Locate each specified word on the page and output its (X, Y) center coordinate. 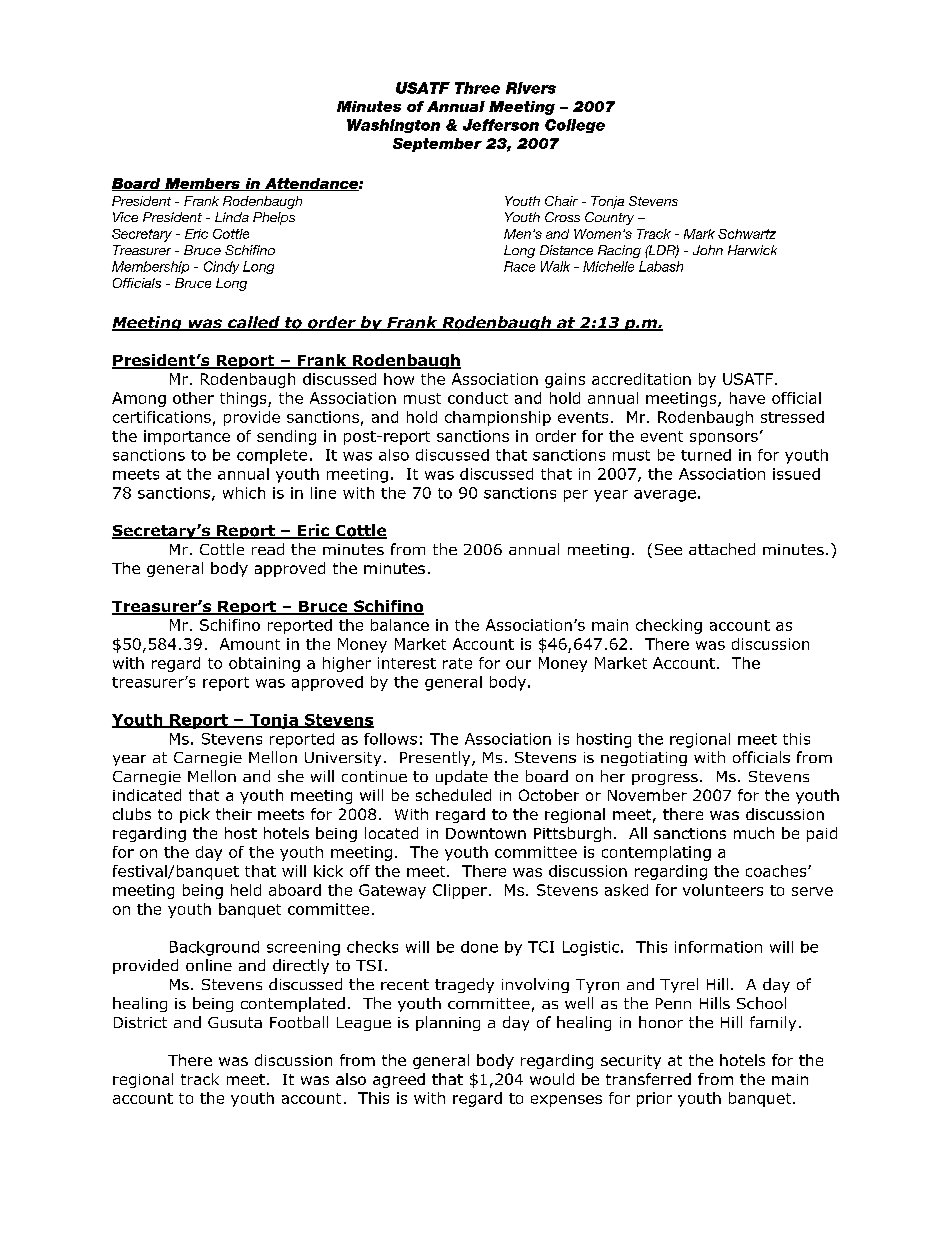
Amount (250, 644)
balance (400, 625)
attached (722, 549)
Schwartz (747, 234)
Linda (232, 217)
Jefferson (501, 125)
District (140, 1022)
